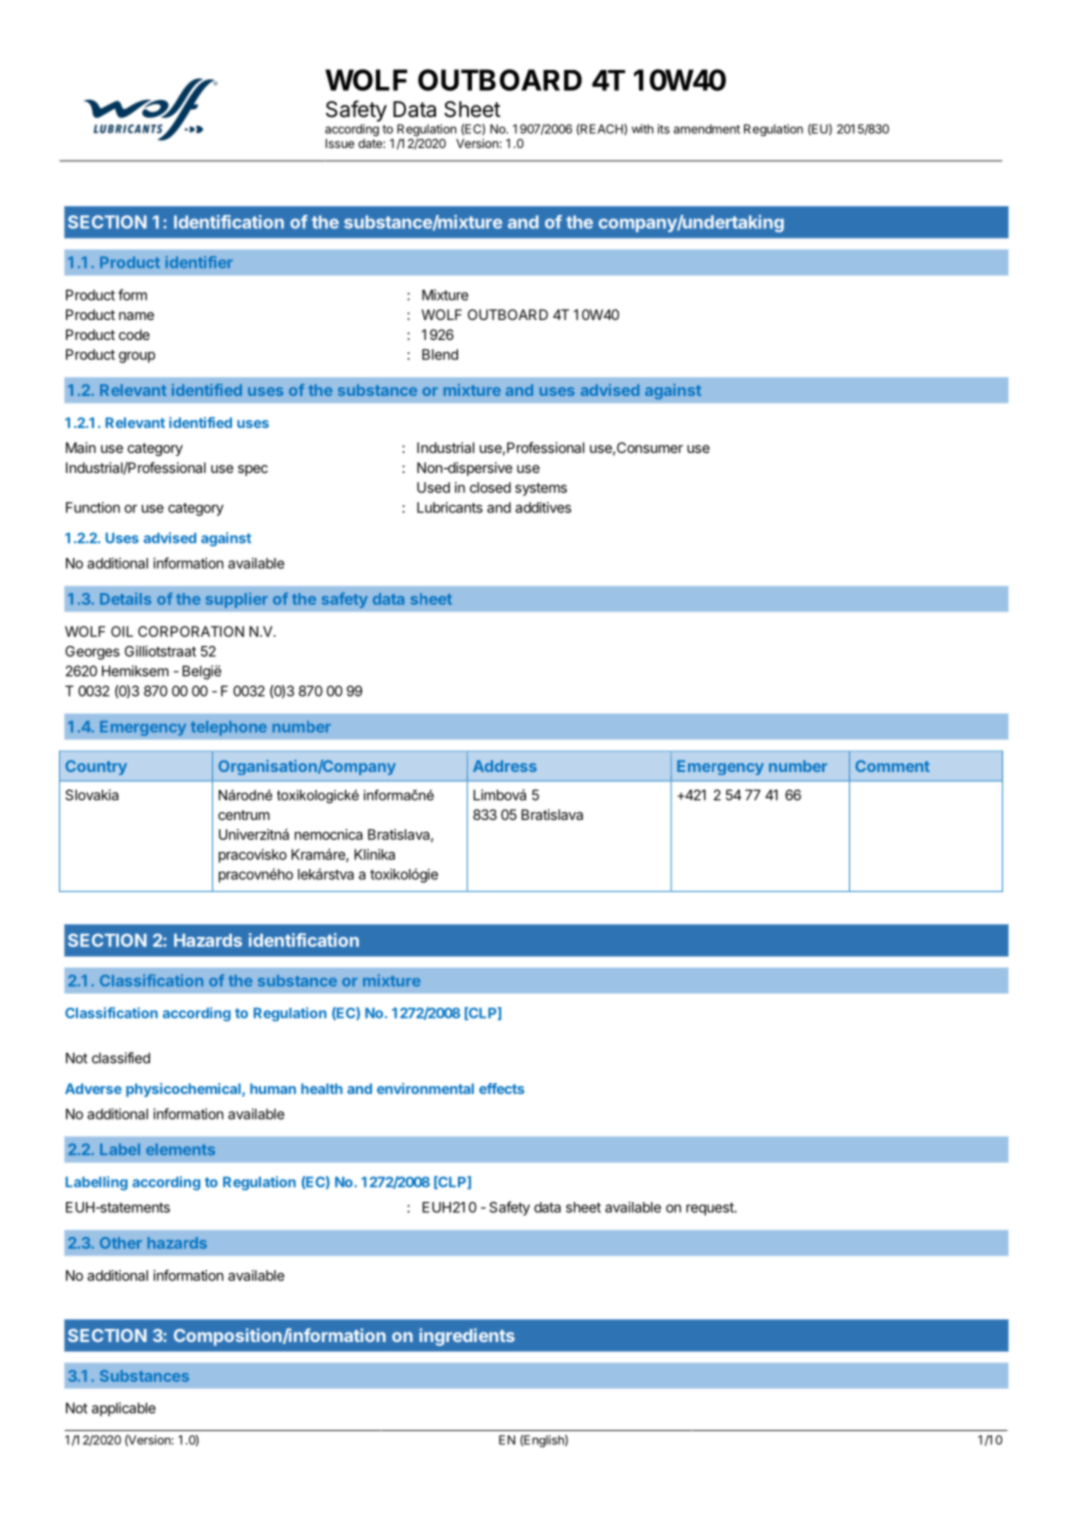 The image size is (1070, 1513). I want to click on ingredients, so click(467, 1337).
